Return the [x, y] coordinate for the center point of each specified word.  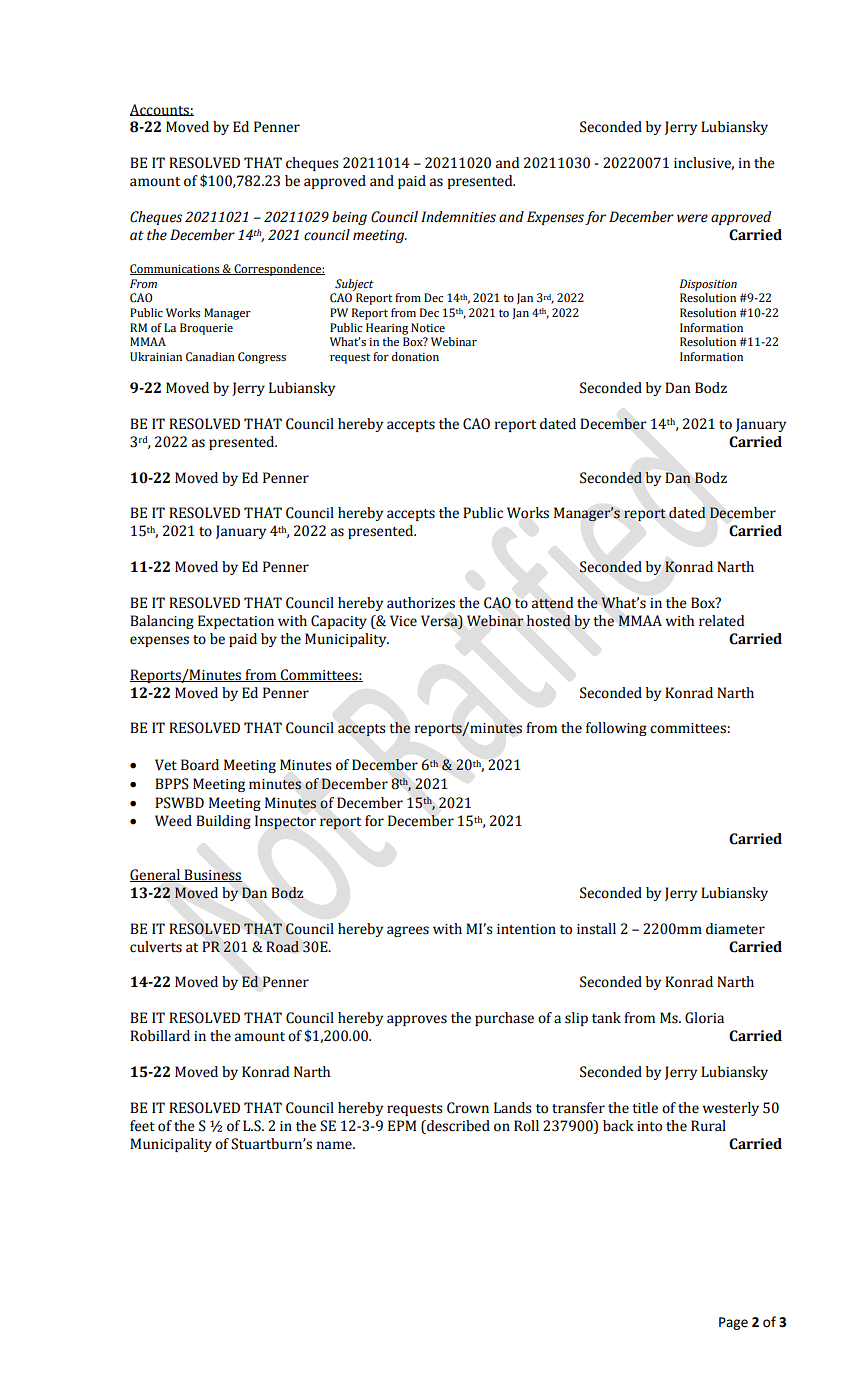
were [692, 218]
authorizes [421, 603]
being [349, 218]
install [596, 929]
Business [212, 875]
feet [142, 1126]
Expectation [236, 622]
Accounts [160, 110]
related [721, 621]
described [457, 1126]
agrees [408, 931]
